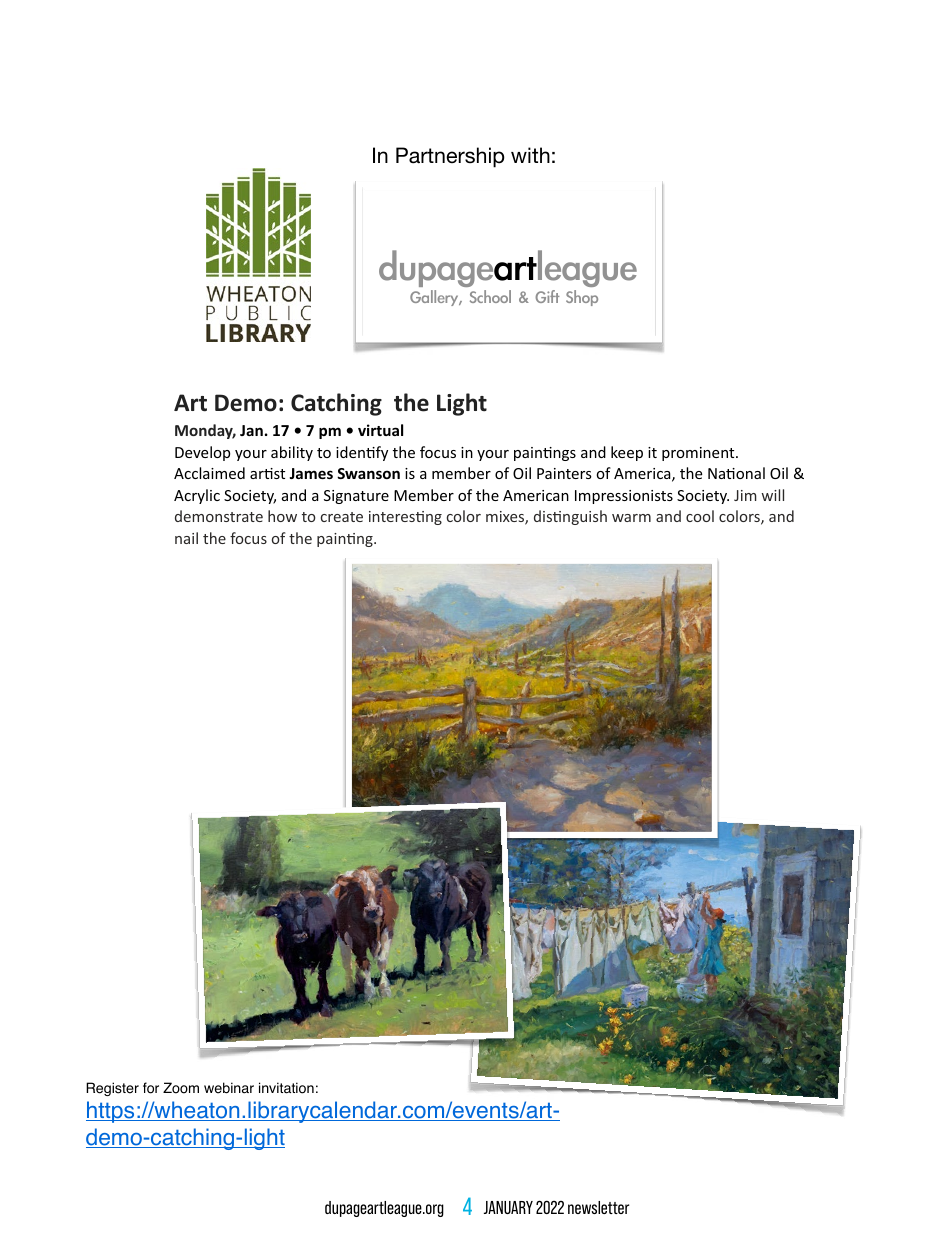 This page has width=952, height=1233. I want to click on prominent, so click(699, 454).
